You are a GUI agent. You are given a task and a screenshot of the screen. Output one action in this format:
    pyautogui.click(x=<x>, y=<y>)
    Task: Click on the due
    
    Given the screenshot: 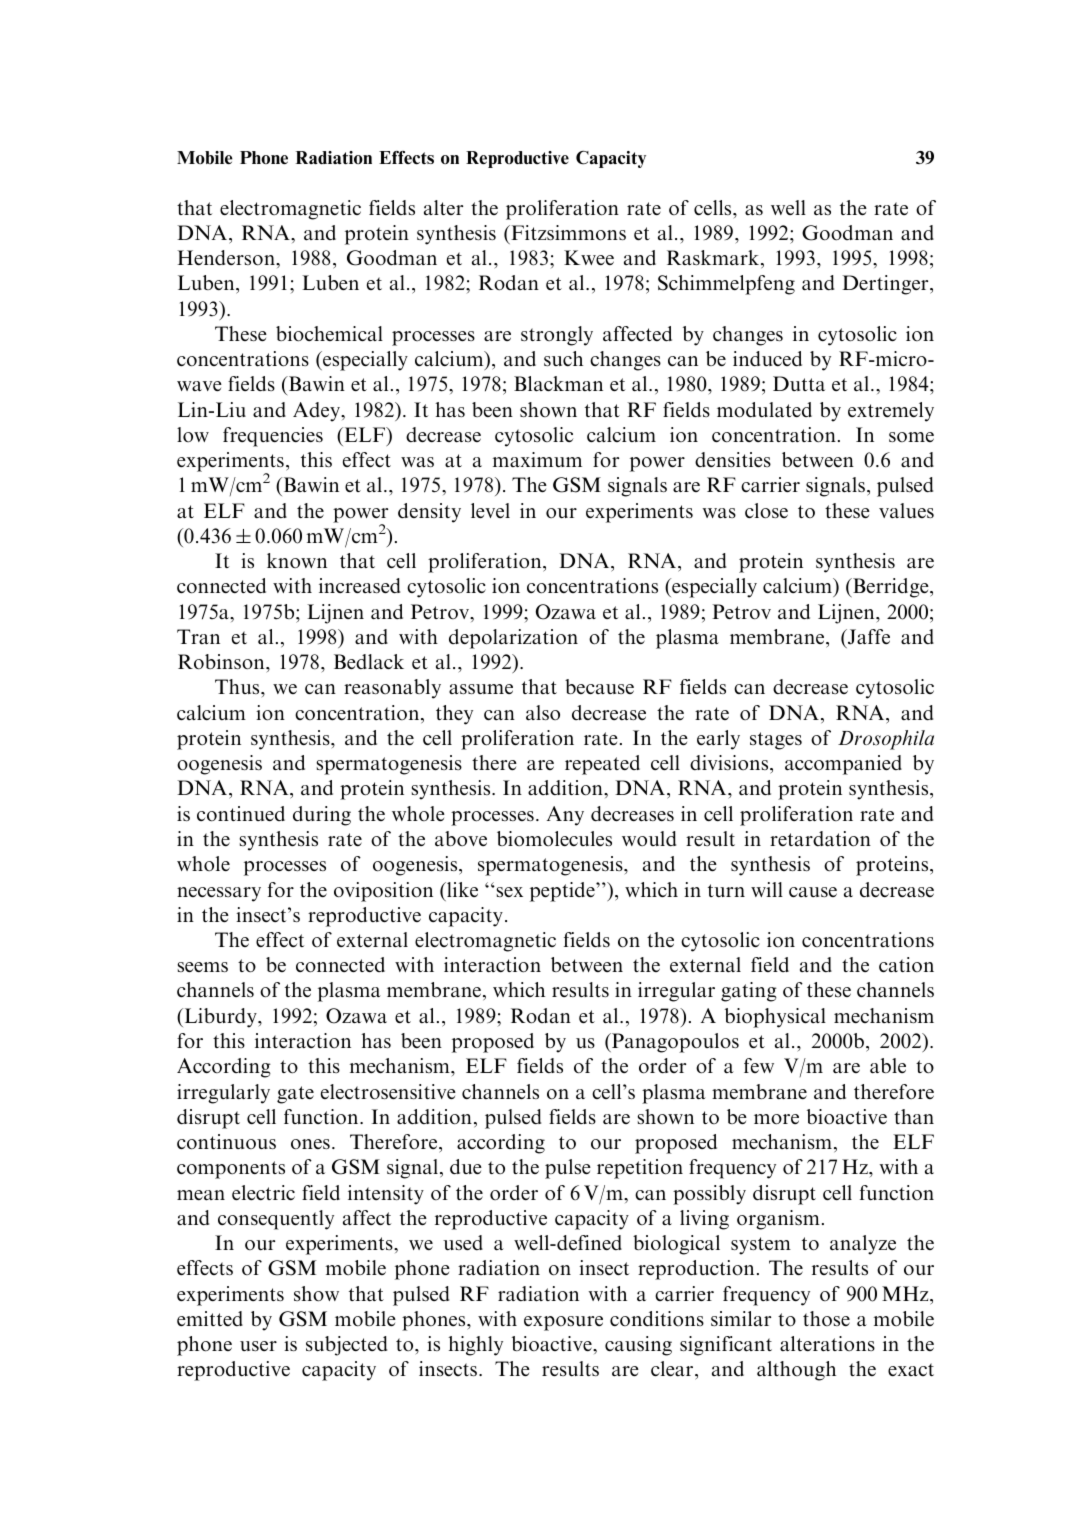 What is the action you would take?
    pyautogui.click(x=466, y=1166)
